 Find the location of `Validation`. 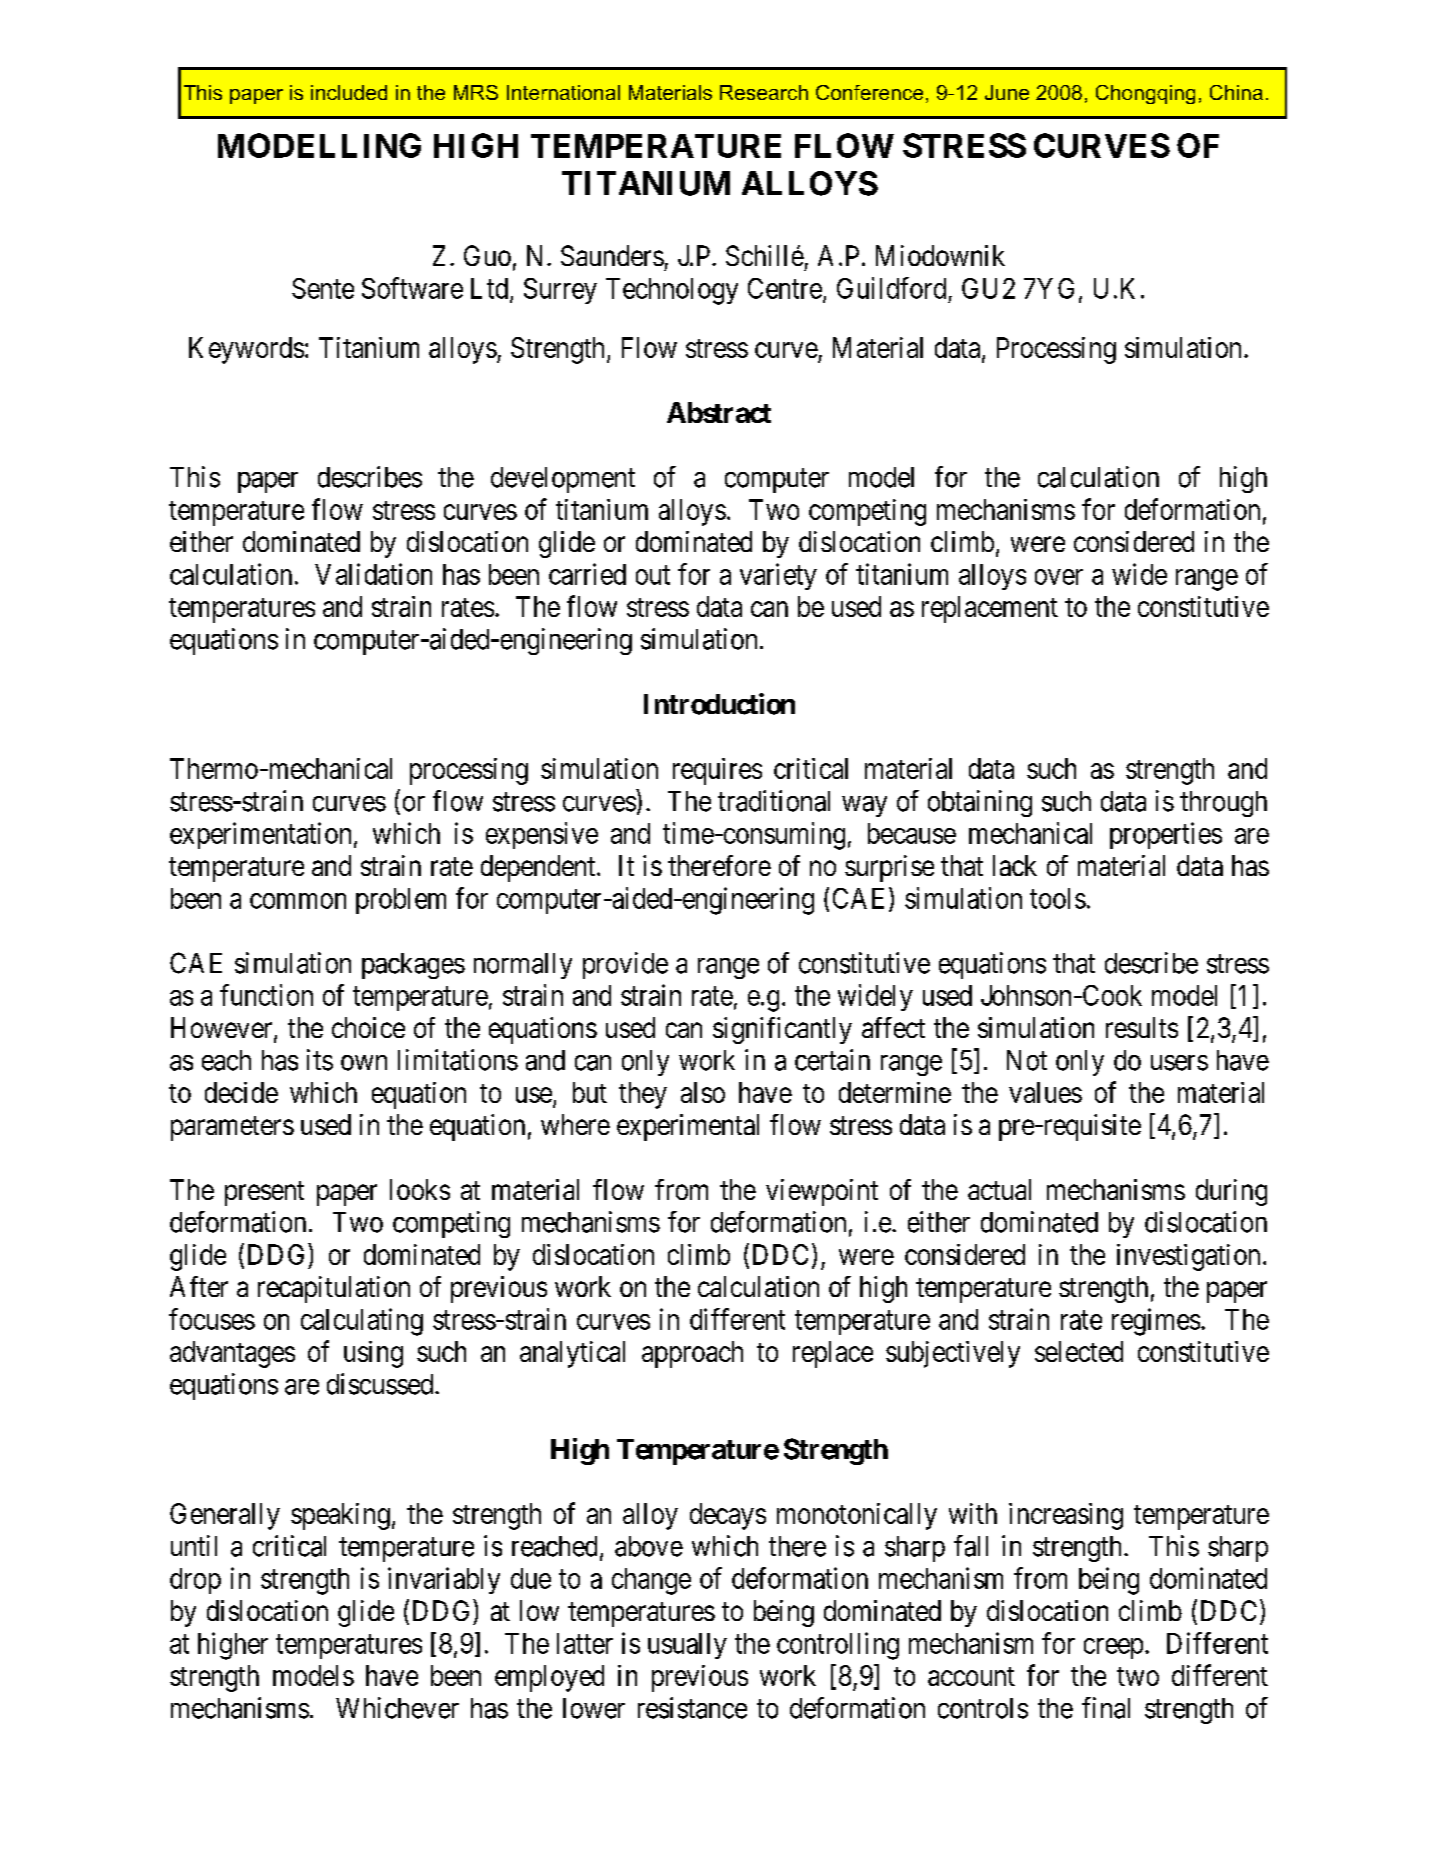

Validation is located at coordinates (373, 574).
